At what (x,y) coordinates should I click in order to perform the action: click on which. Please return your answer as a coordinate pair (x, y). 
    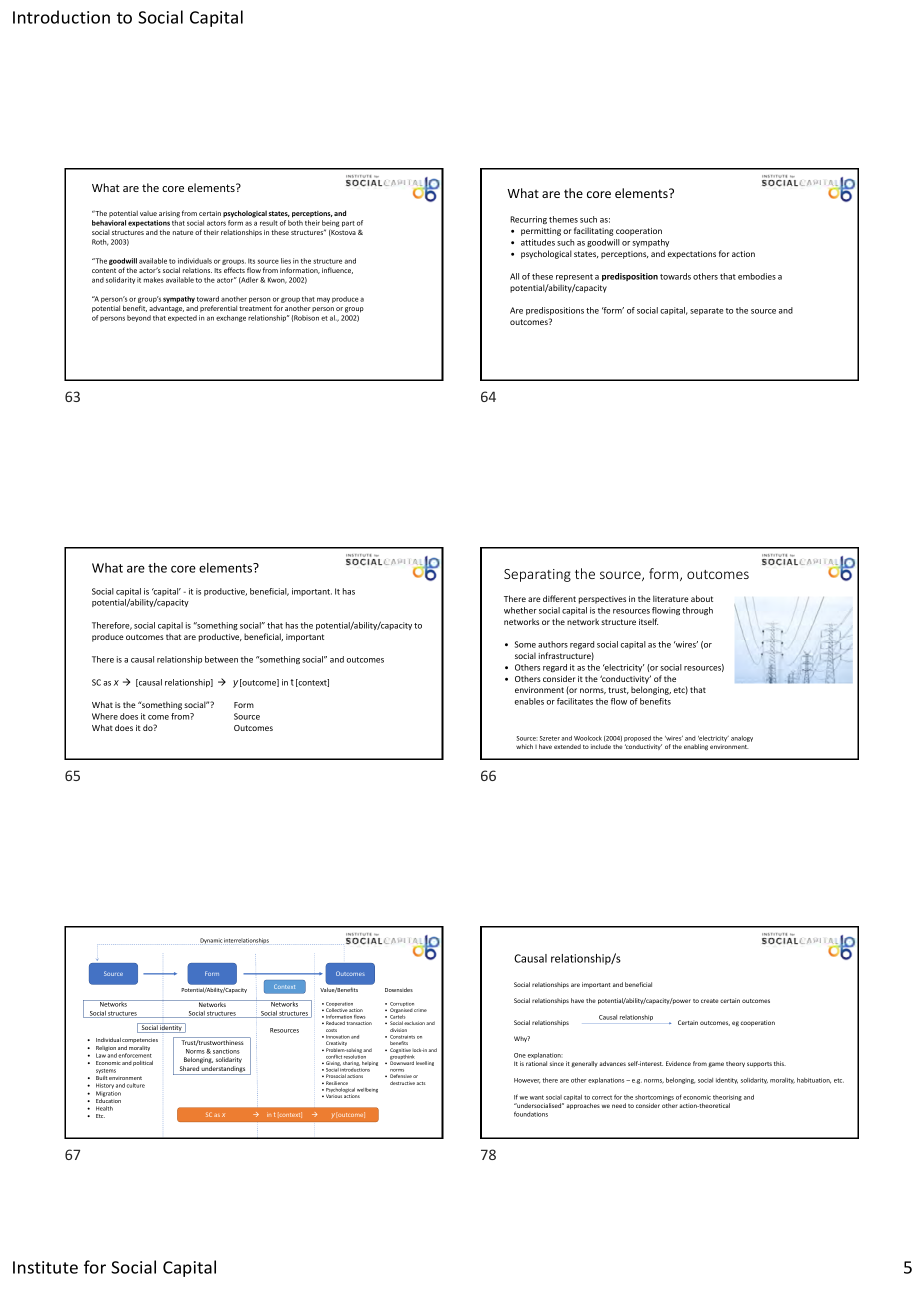
    Looking at the image, I should click on (524, 746).
